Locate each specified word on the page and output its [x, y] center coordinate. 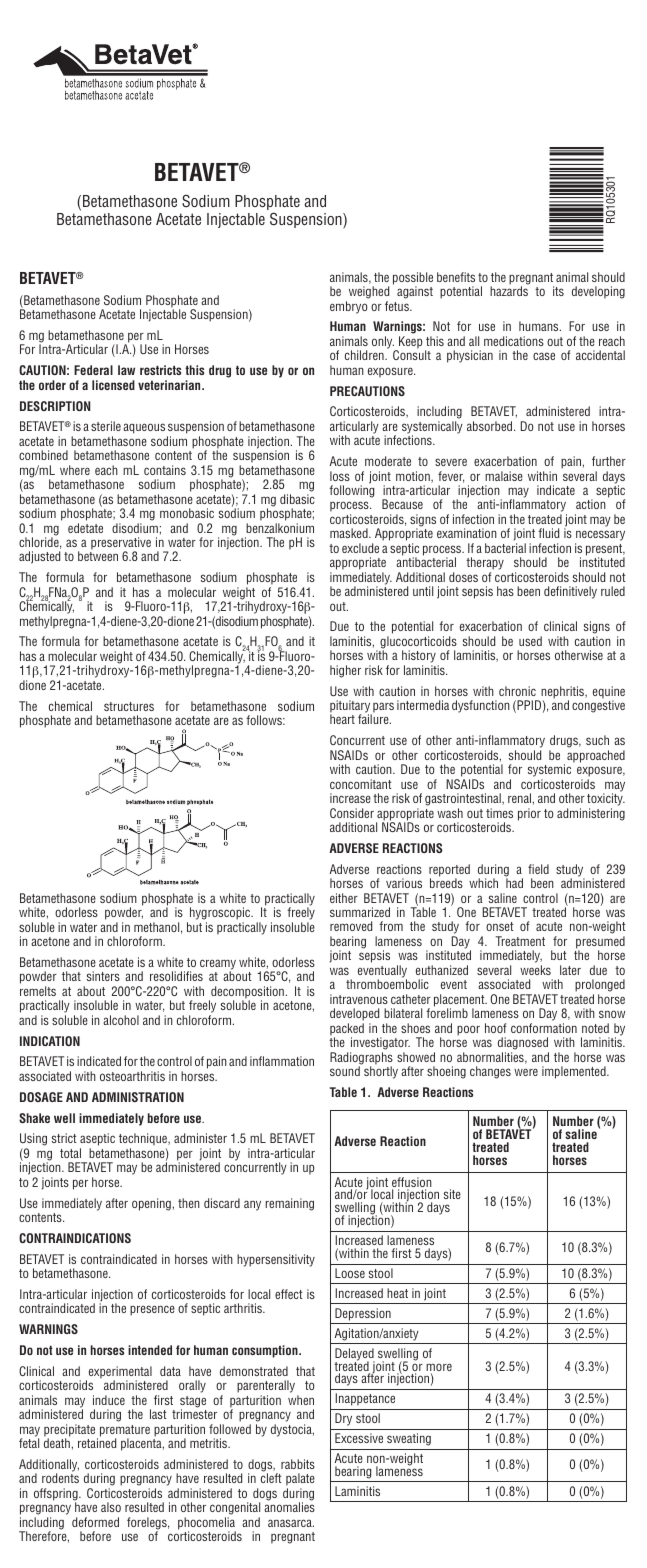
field [538, 869]
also [111, 1507]
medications [514, 341]
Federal [93, 370]
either [344, 898]
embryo [349, 307]
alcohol [121, 1020]
